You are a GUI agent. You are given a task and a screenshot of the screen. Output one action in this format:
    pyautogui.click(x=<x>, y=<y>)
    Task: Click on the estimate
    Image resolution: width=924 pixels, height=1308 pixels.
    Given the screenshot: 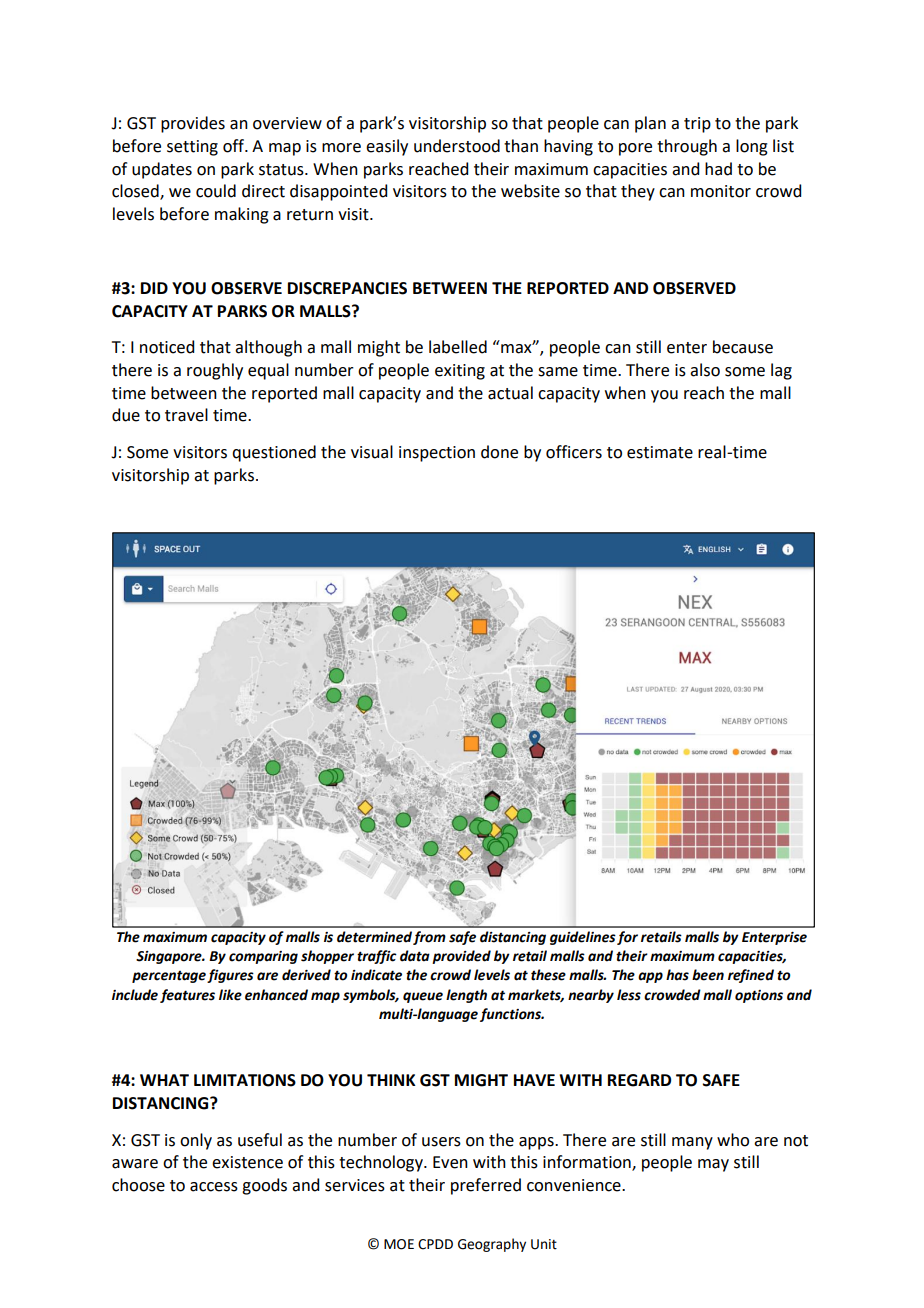 What is the action you would take?
    pyautogui.click(x=660, y=452)
